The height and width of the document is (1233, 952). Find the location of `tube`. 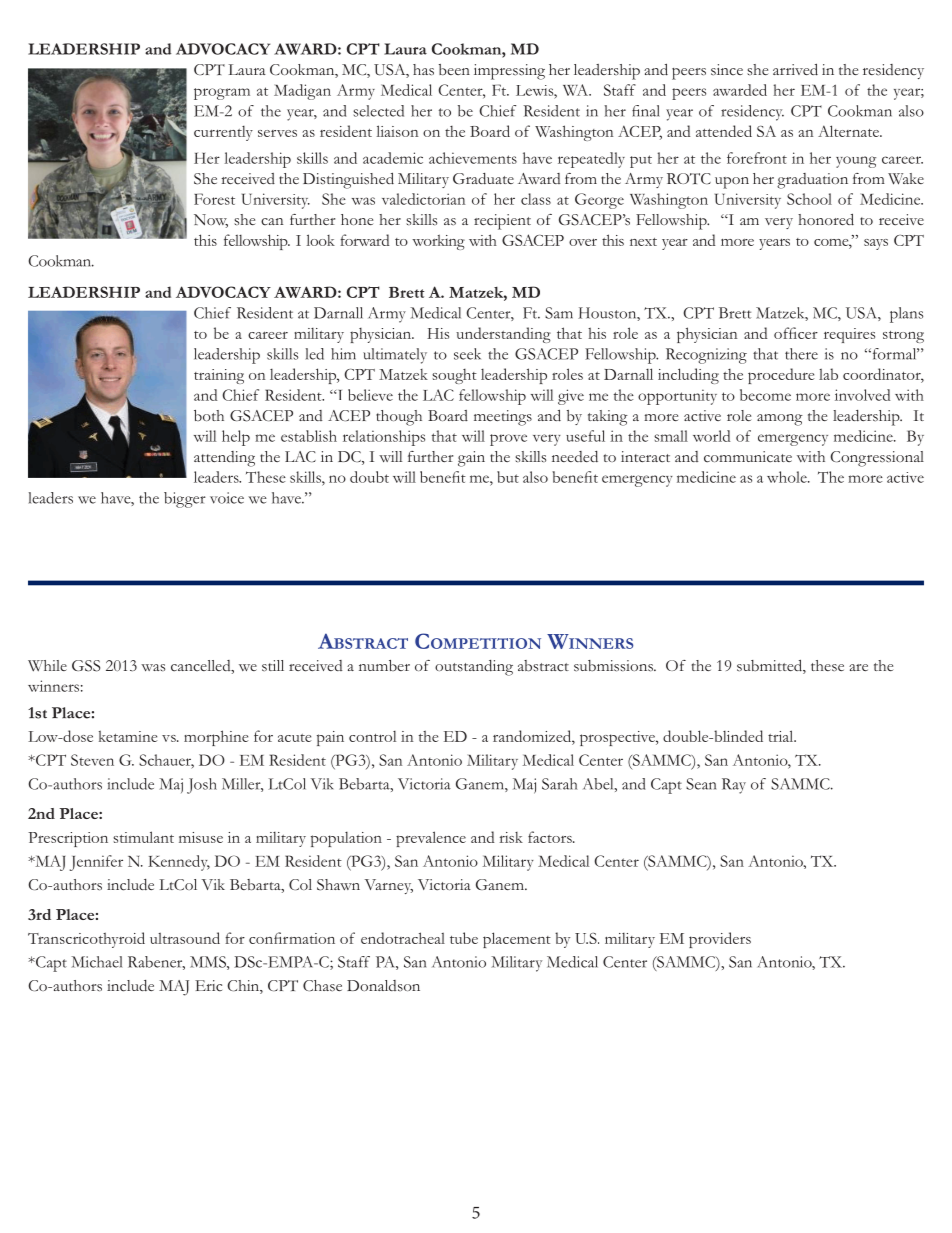

tube is located at coordinates (464, 938).
